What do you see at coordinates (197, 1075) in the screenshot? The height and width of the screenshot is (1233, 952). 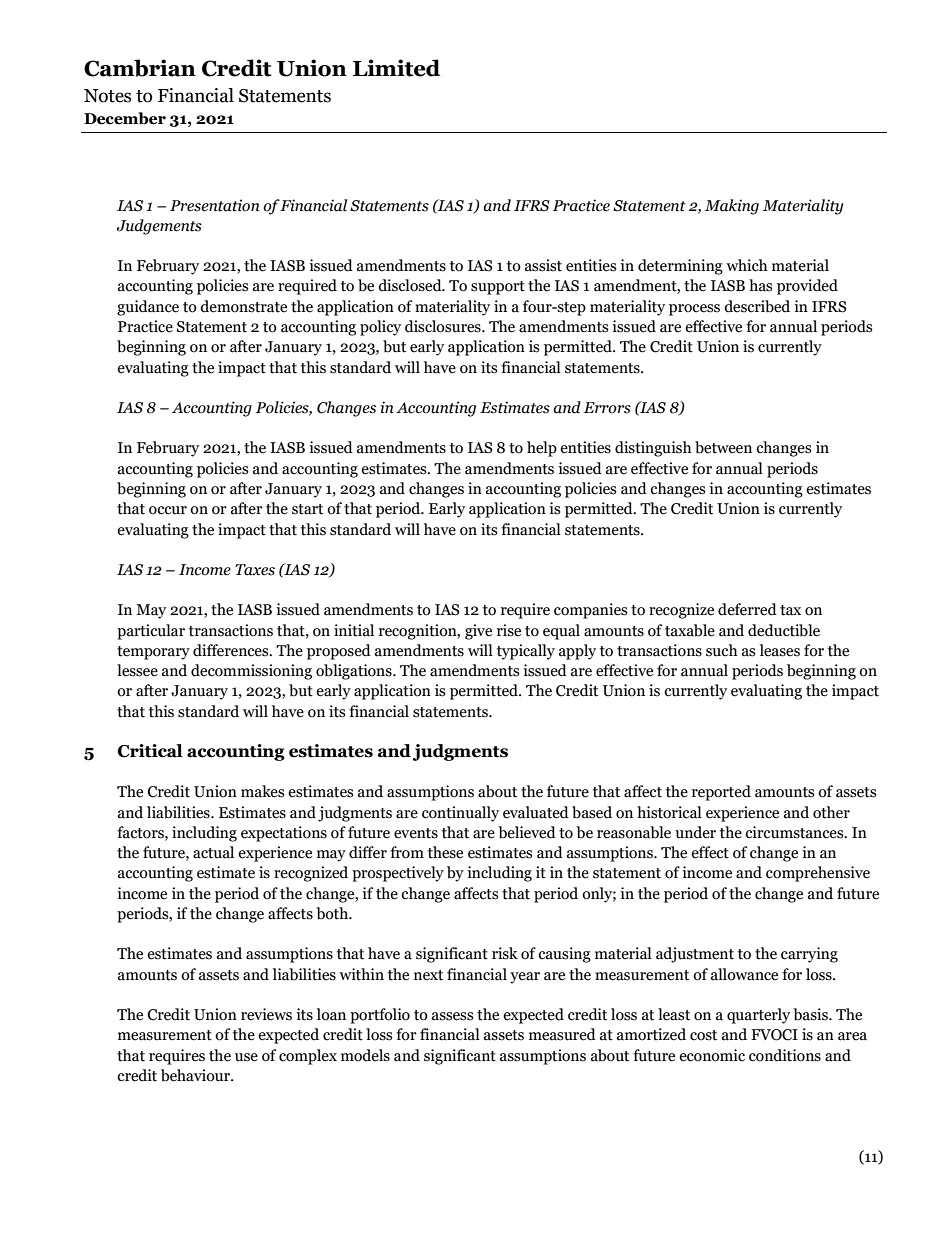 I see `behaviour` at bounding box center [197, 1075].
